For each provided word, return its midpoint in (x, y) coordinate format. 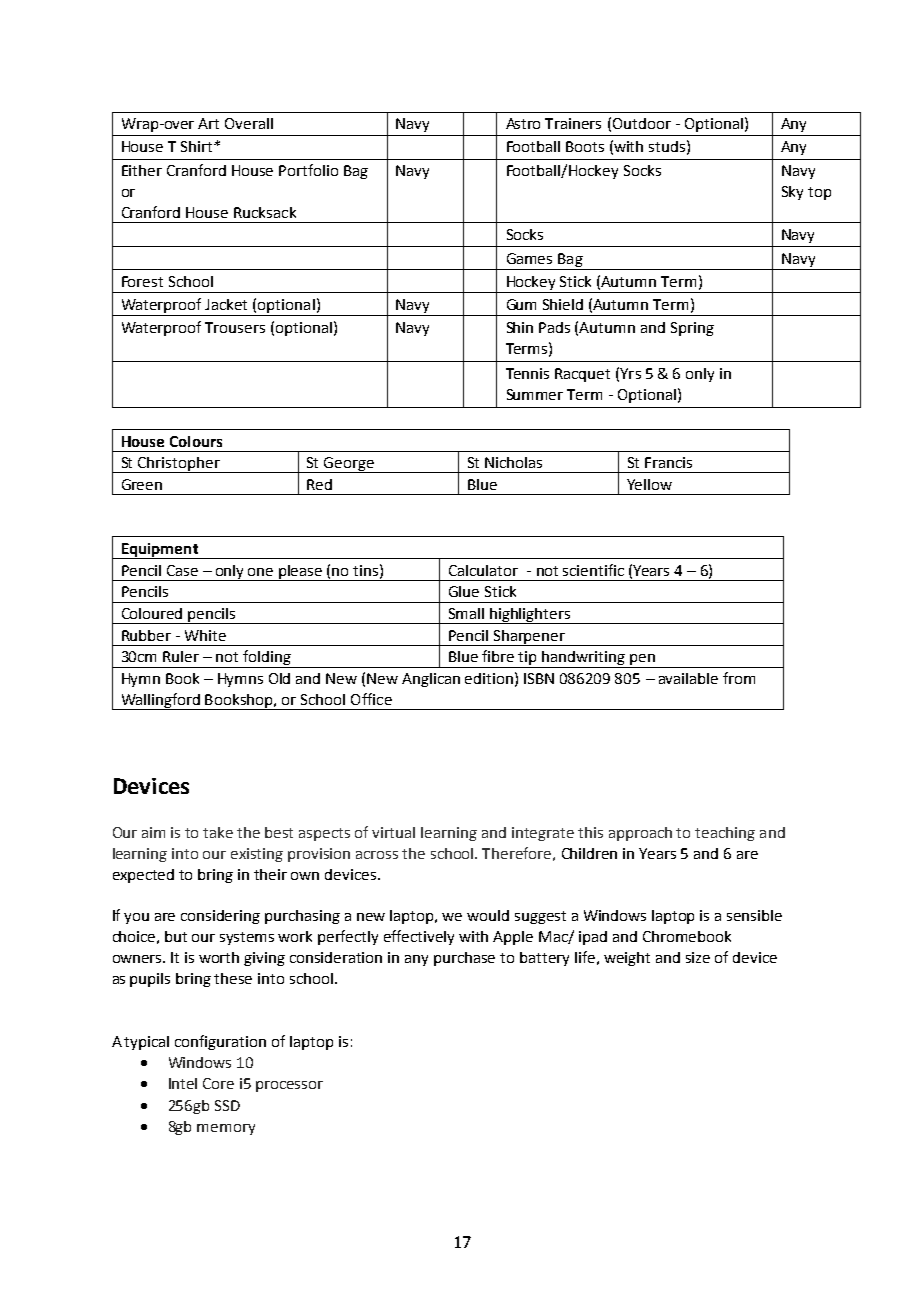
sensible (754, 915)
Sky (792, 193)
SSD (227, 1105)
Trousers (235, 327)
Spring (692, 329)
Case (182, 570)
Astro (523, 123)
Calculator (483, 570)
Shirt (196, 146)
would (488, 915)
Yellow (649, 484)
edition (489, 678)
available (688, 678)
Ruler (181, 656)
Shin (520, 327)
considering (220, 917)
